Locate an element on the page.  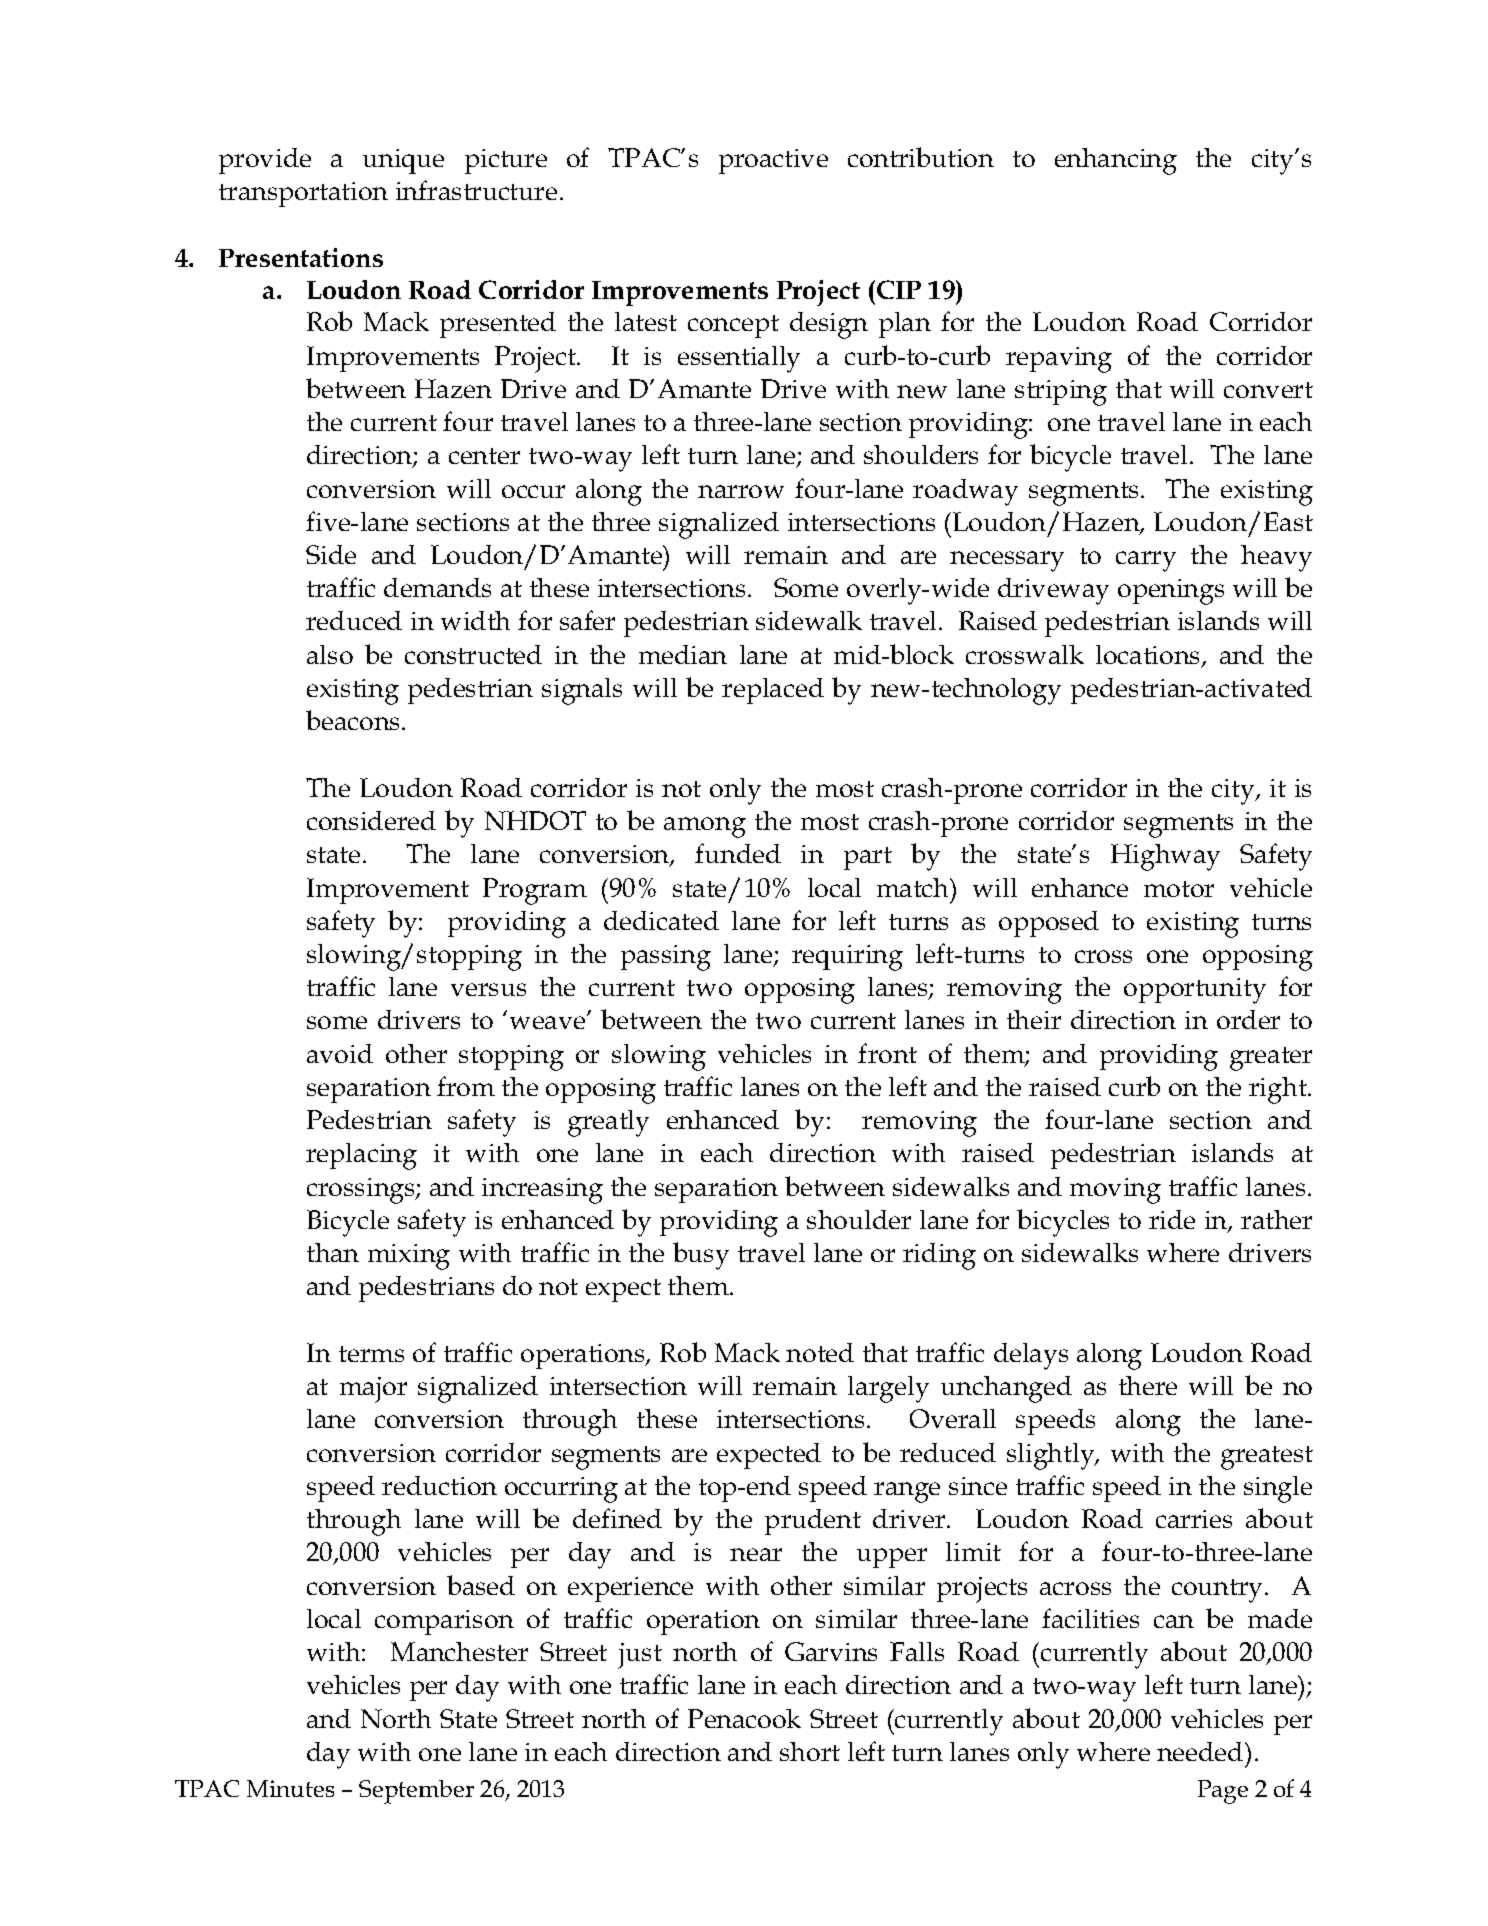
proactive is located at coordinates (773, 161).
